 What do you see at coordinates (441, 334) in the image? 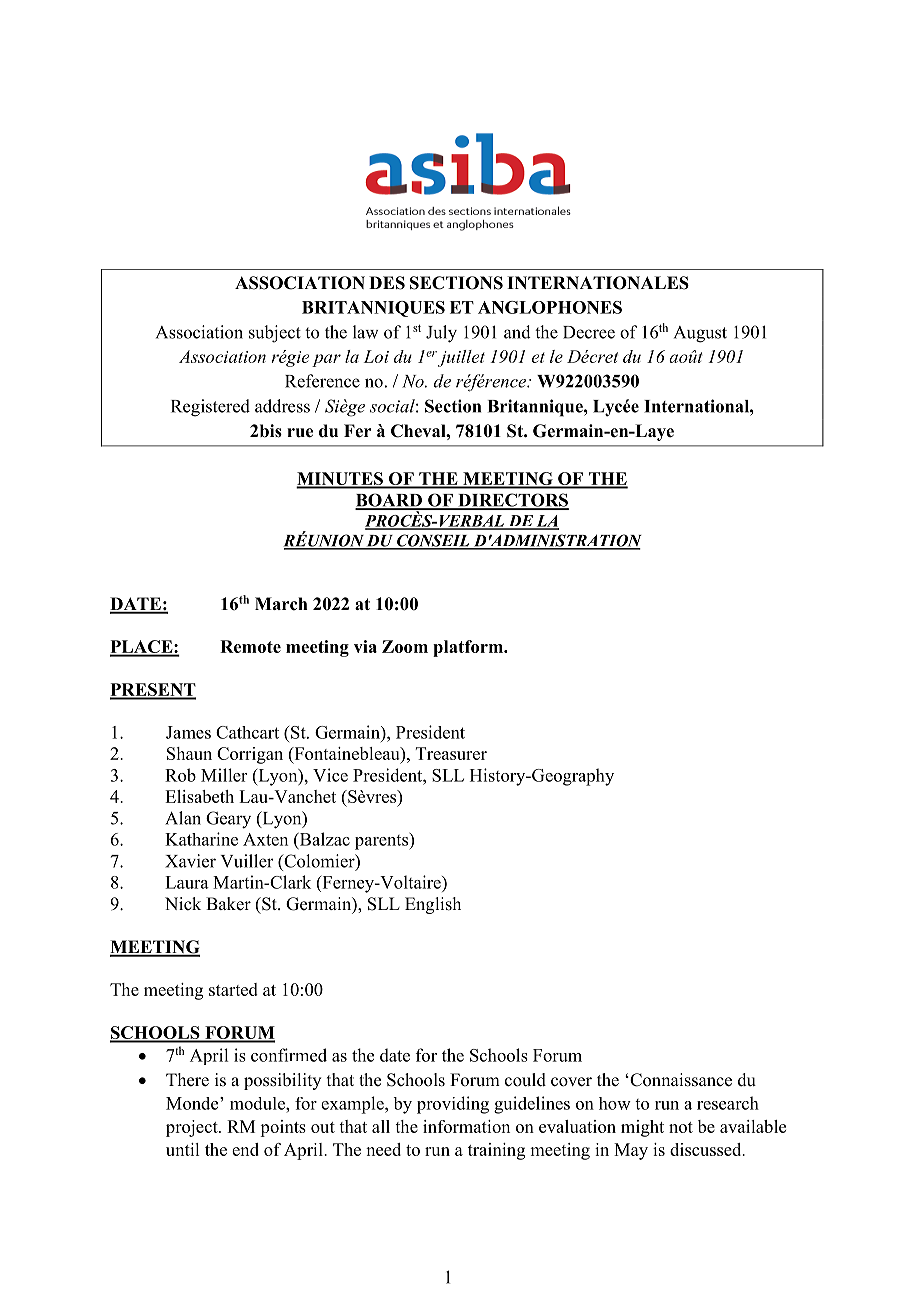
I see `July` at bounding box center [441, 334].
